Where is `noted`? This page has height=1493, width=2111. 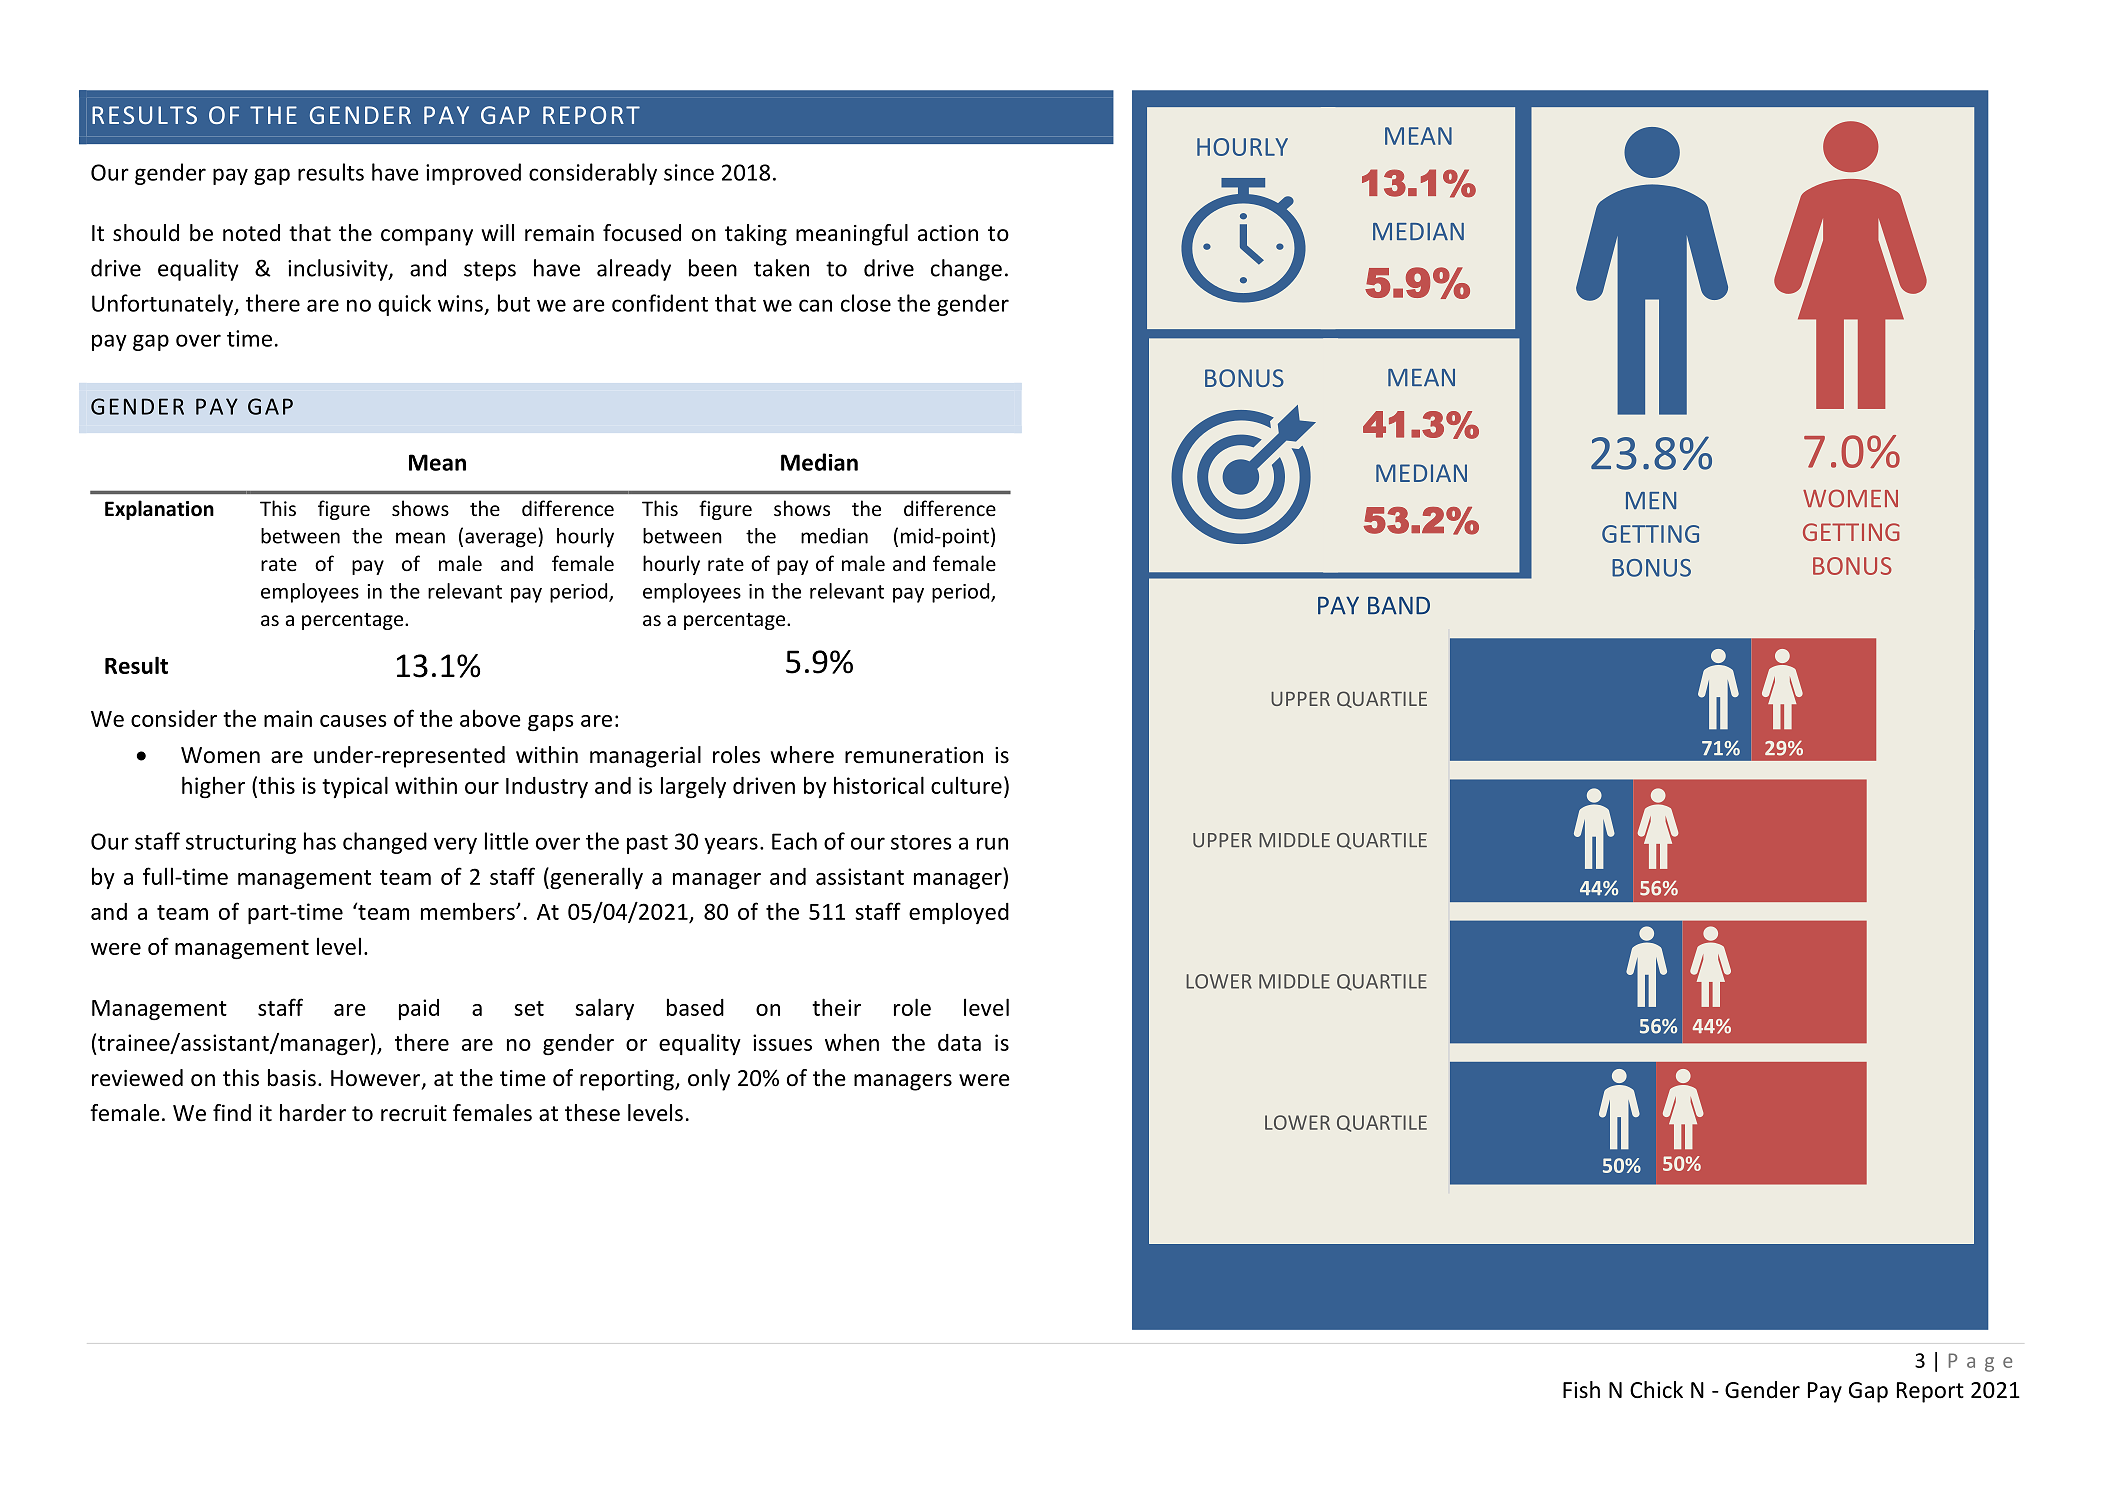
noted is located at coordinates (251, 233).
